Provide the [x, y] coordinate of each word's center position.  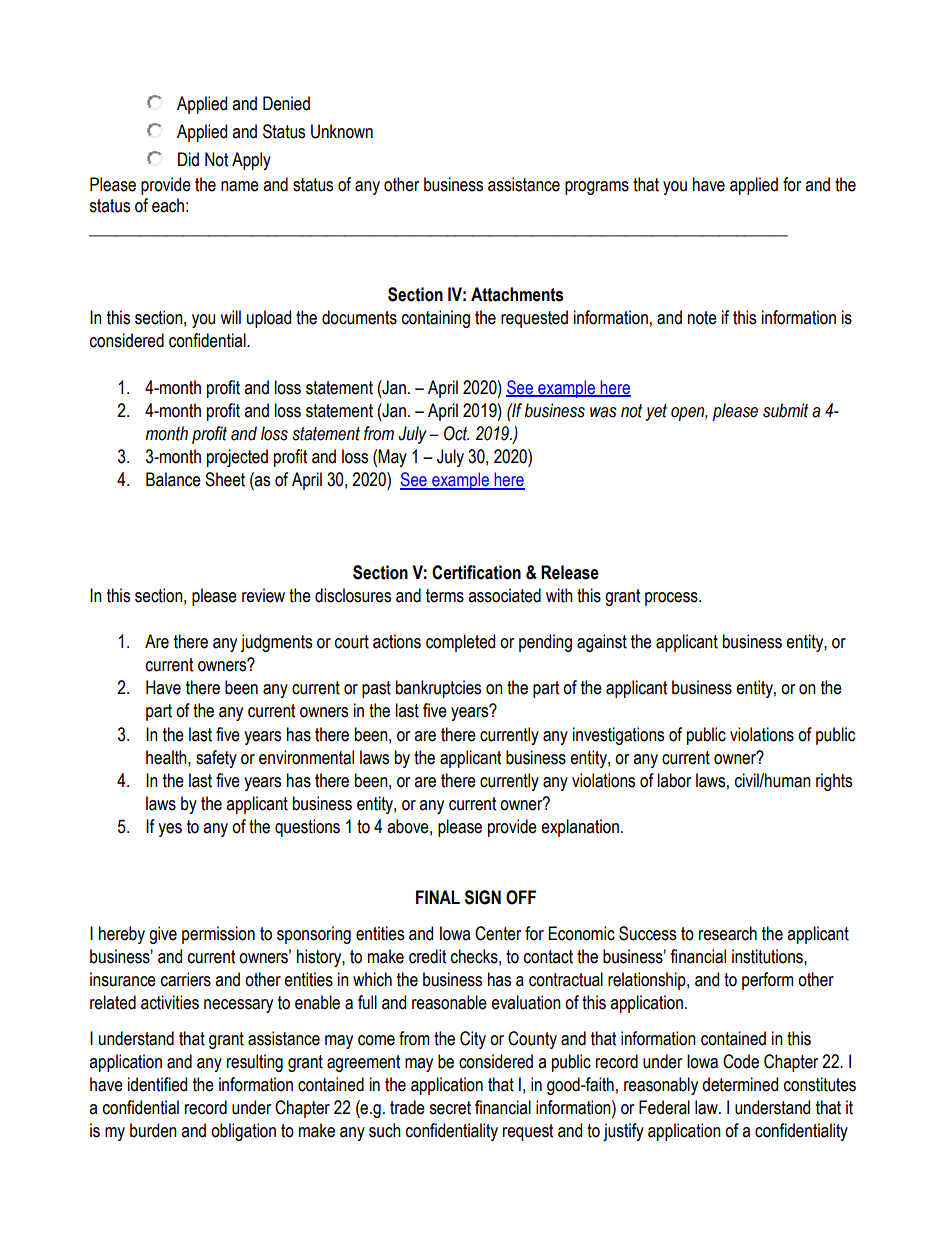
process [672, 599]
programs [597, 188]
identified [157, 1084]
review [263, 595]
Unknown [342, 131]
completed [460, 643]
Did [188, 159]
